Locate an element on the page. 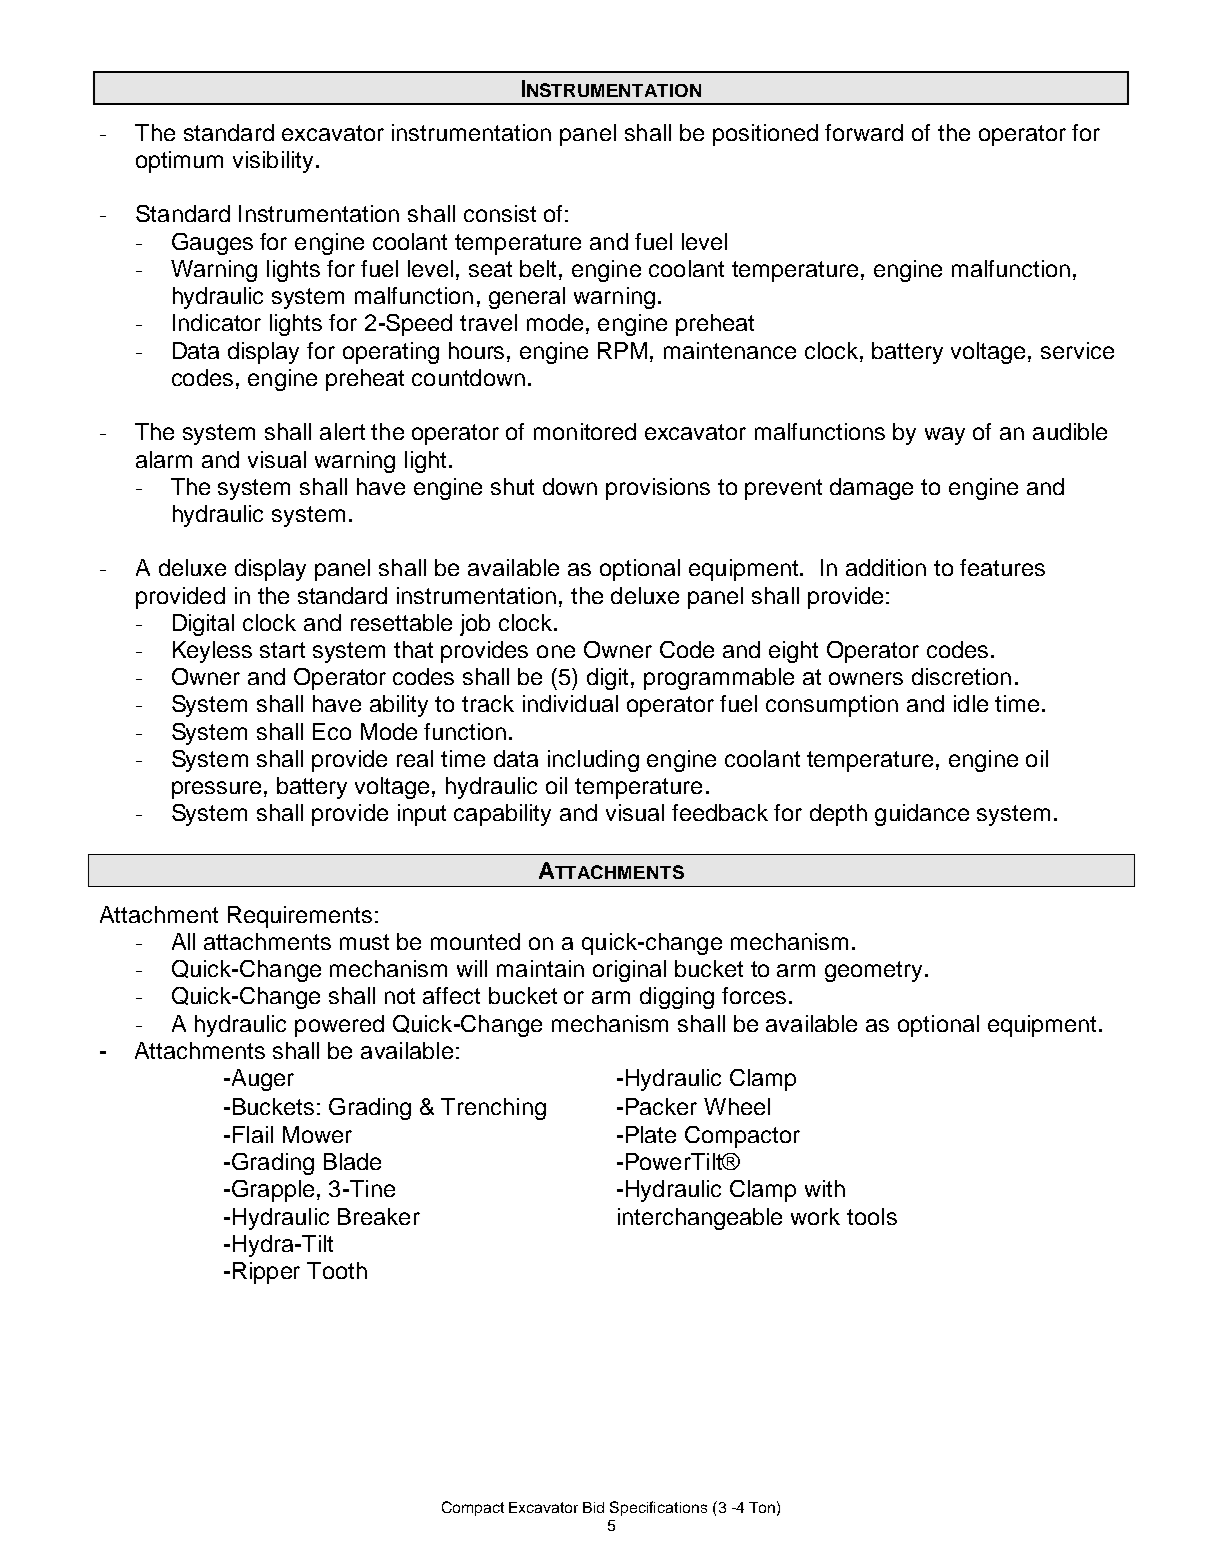 The image size is (1208, 1563). visibility is located at coordinates (273, 162).
